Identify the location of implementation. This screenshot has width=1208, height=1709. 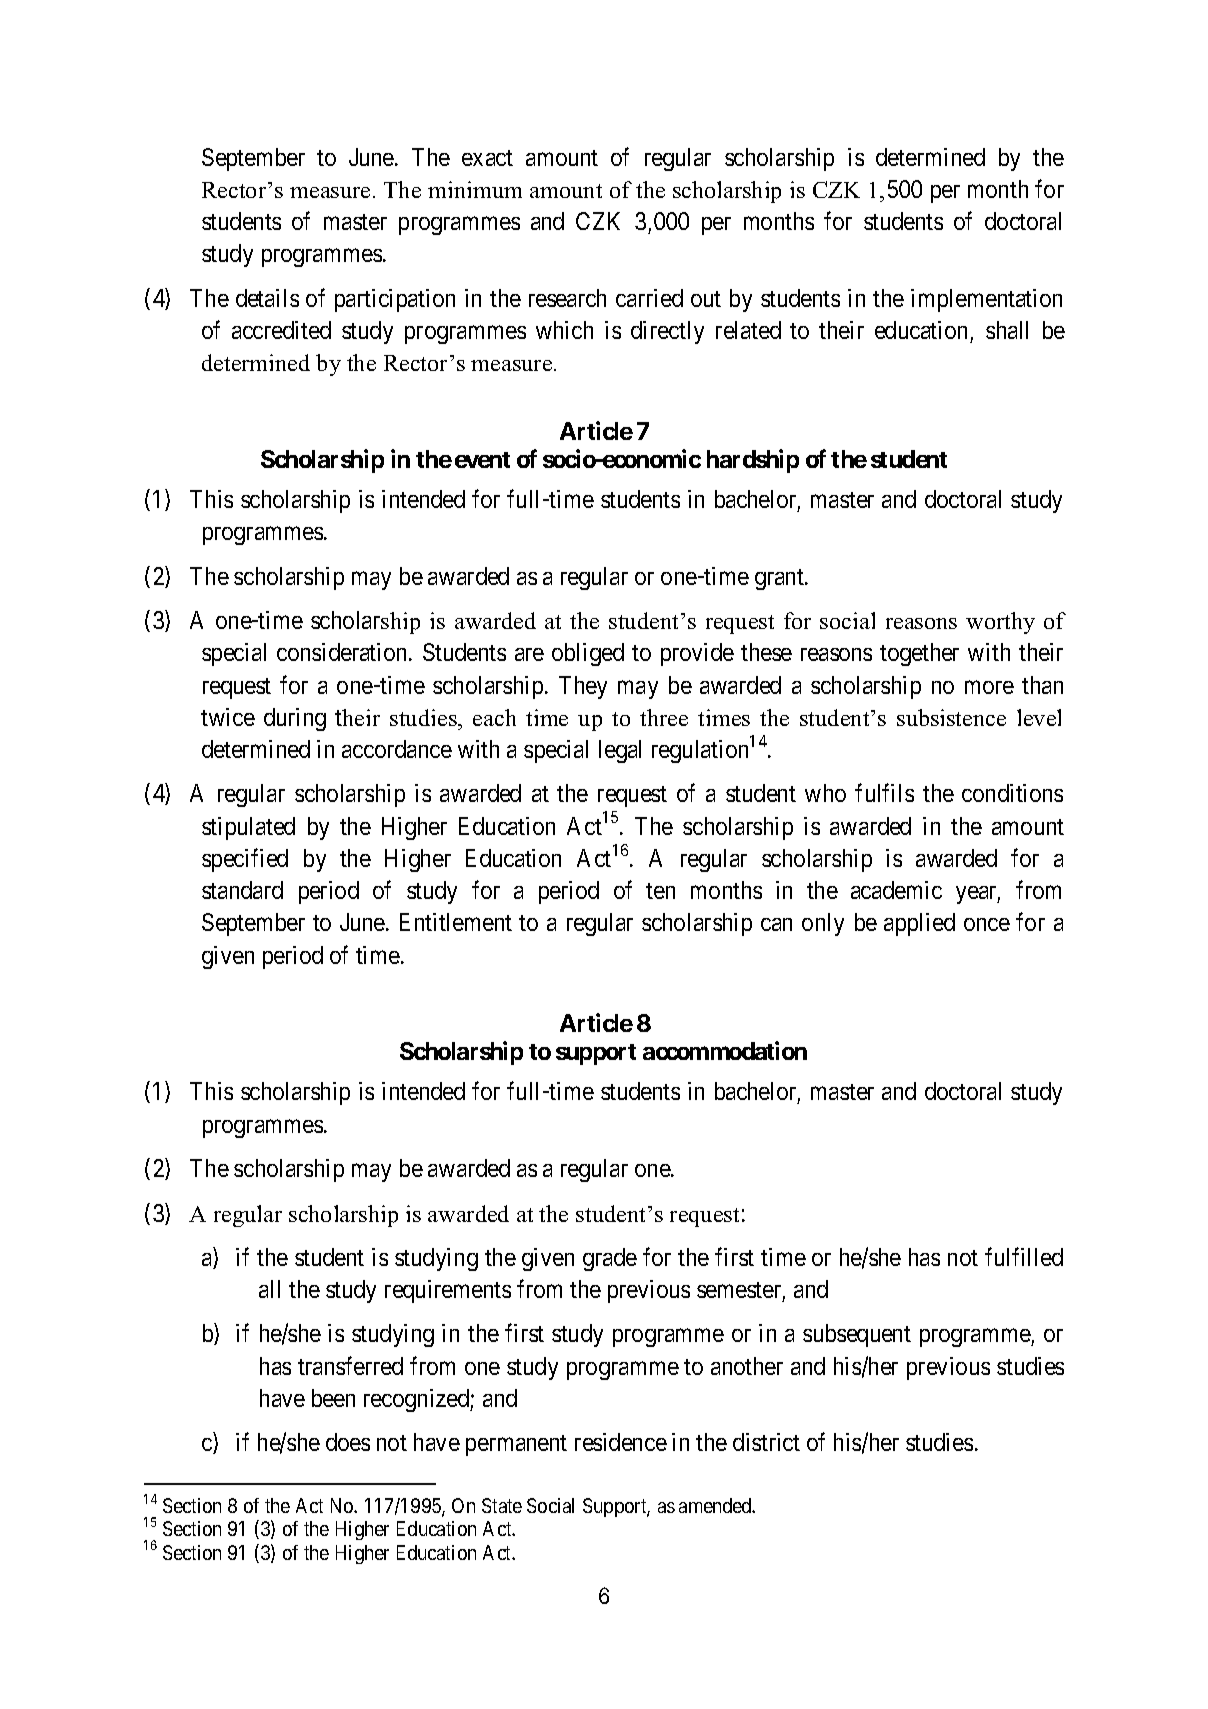
(986, 300).
